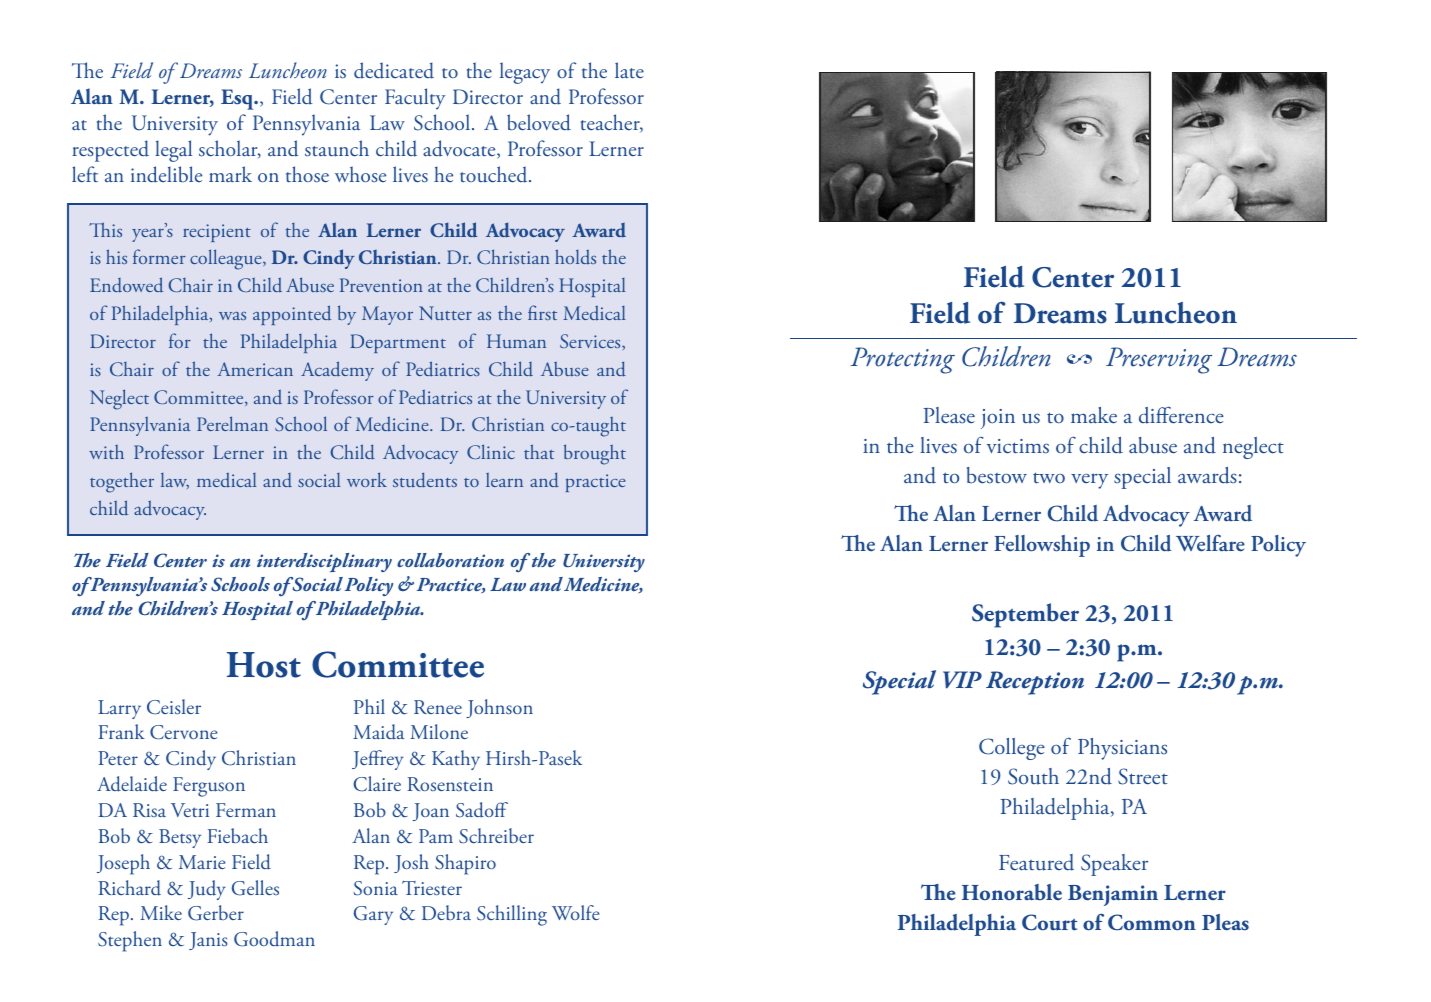  I want to click on collaboration, so click(450, 560).
